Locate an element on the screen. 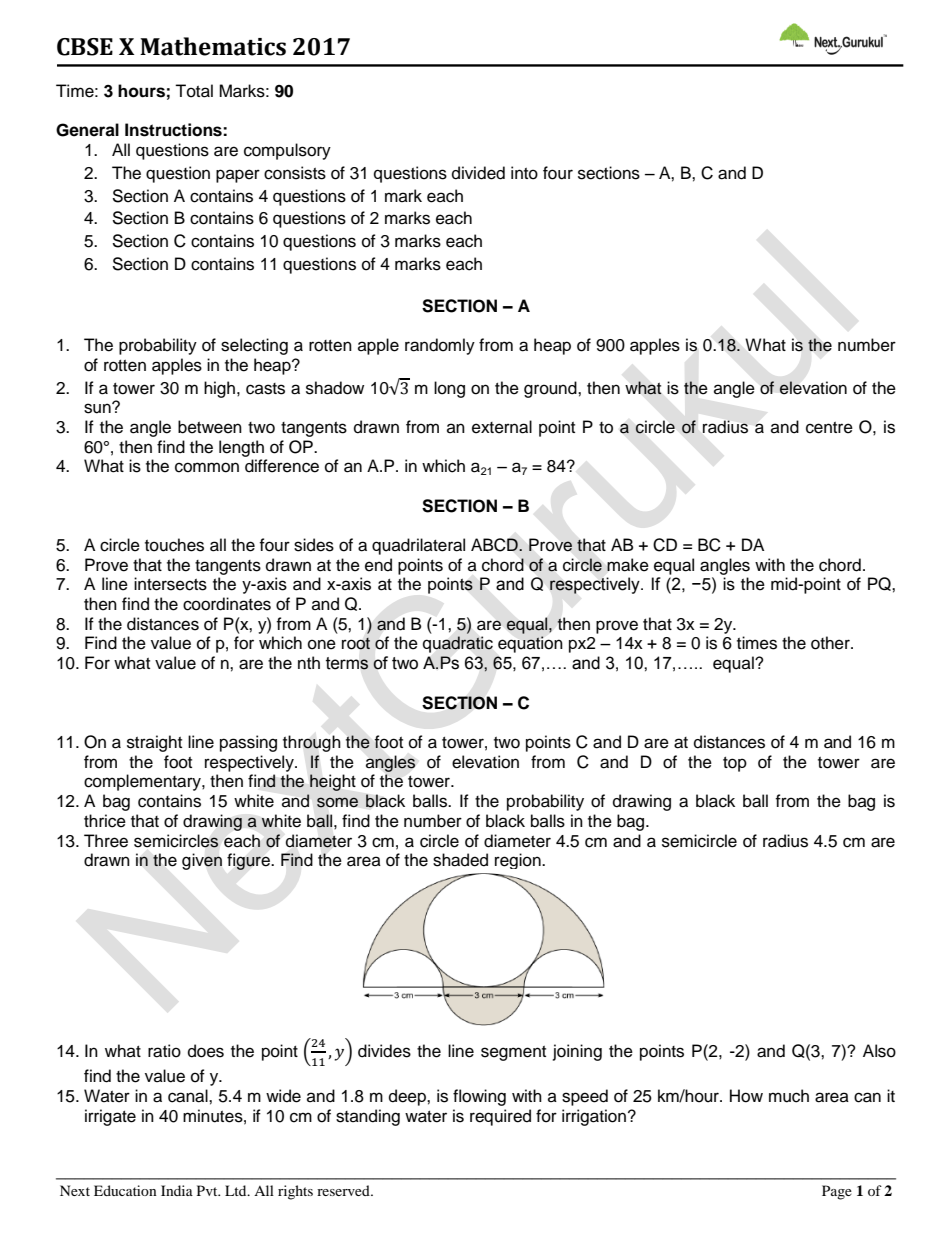  Total is located at coordinates (194, 91).
